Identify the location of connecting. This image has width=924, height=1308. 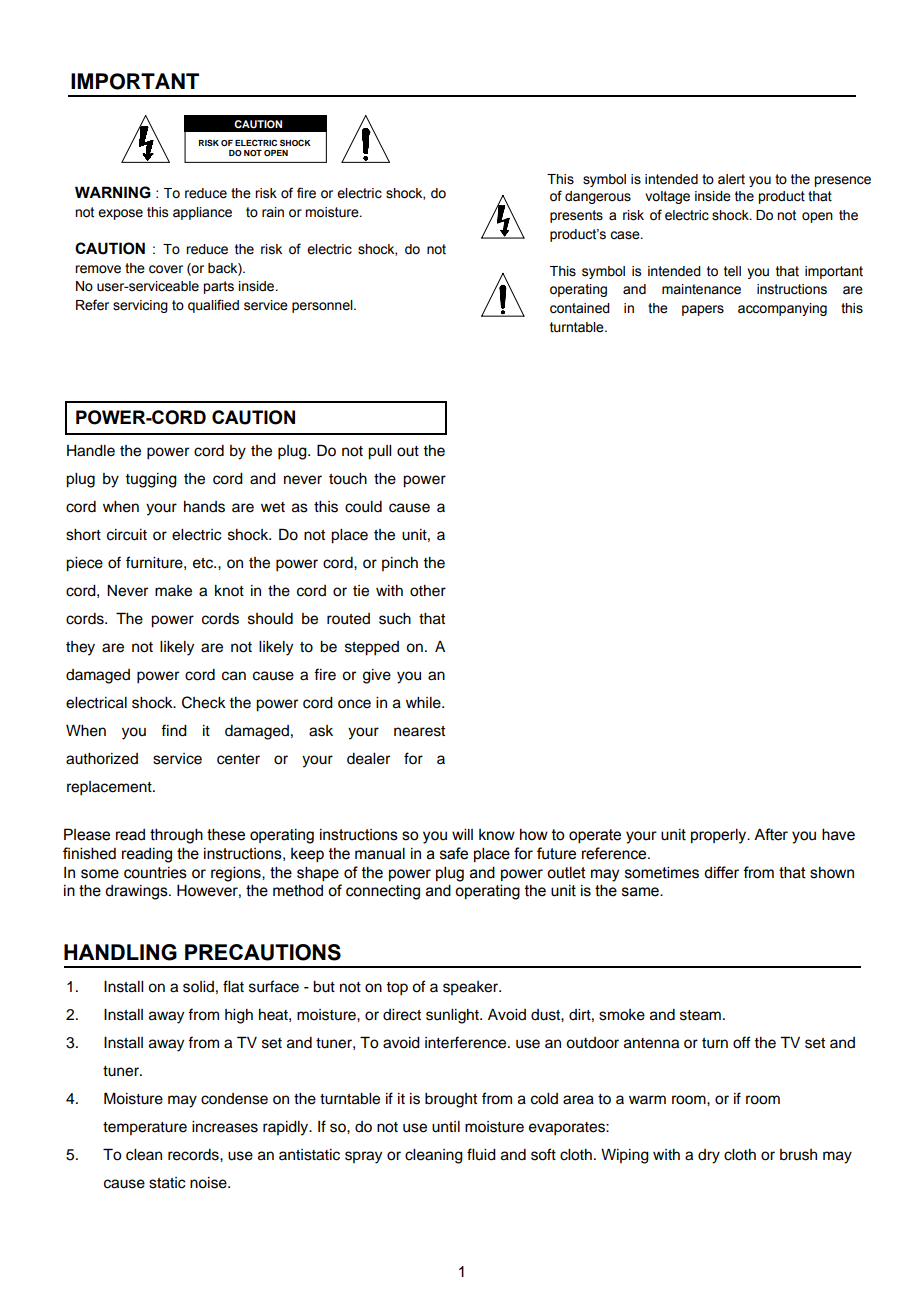
(383, 892).
